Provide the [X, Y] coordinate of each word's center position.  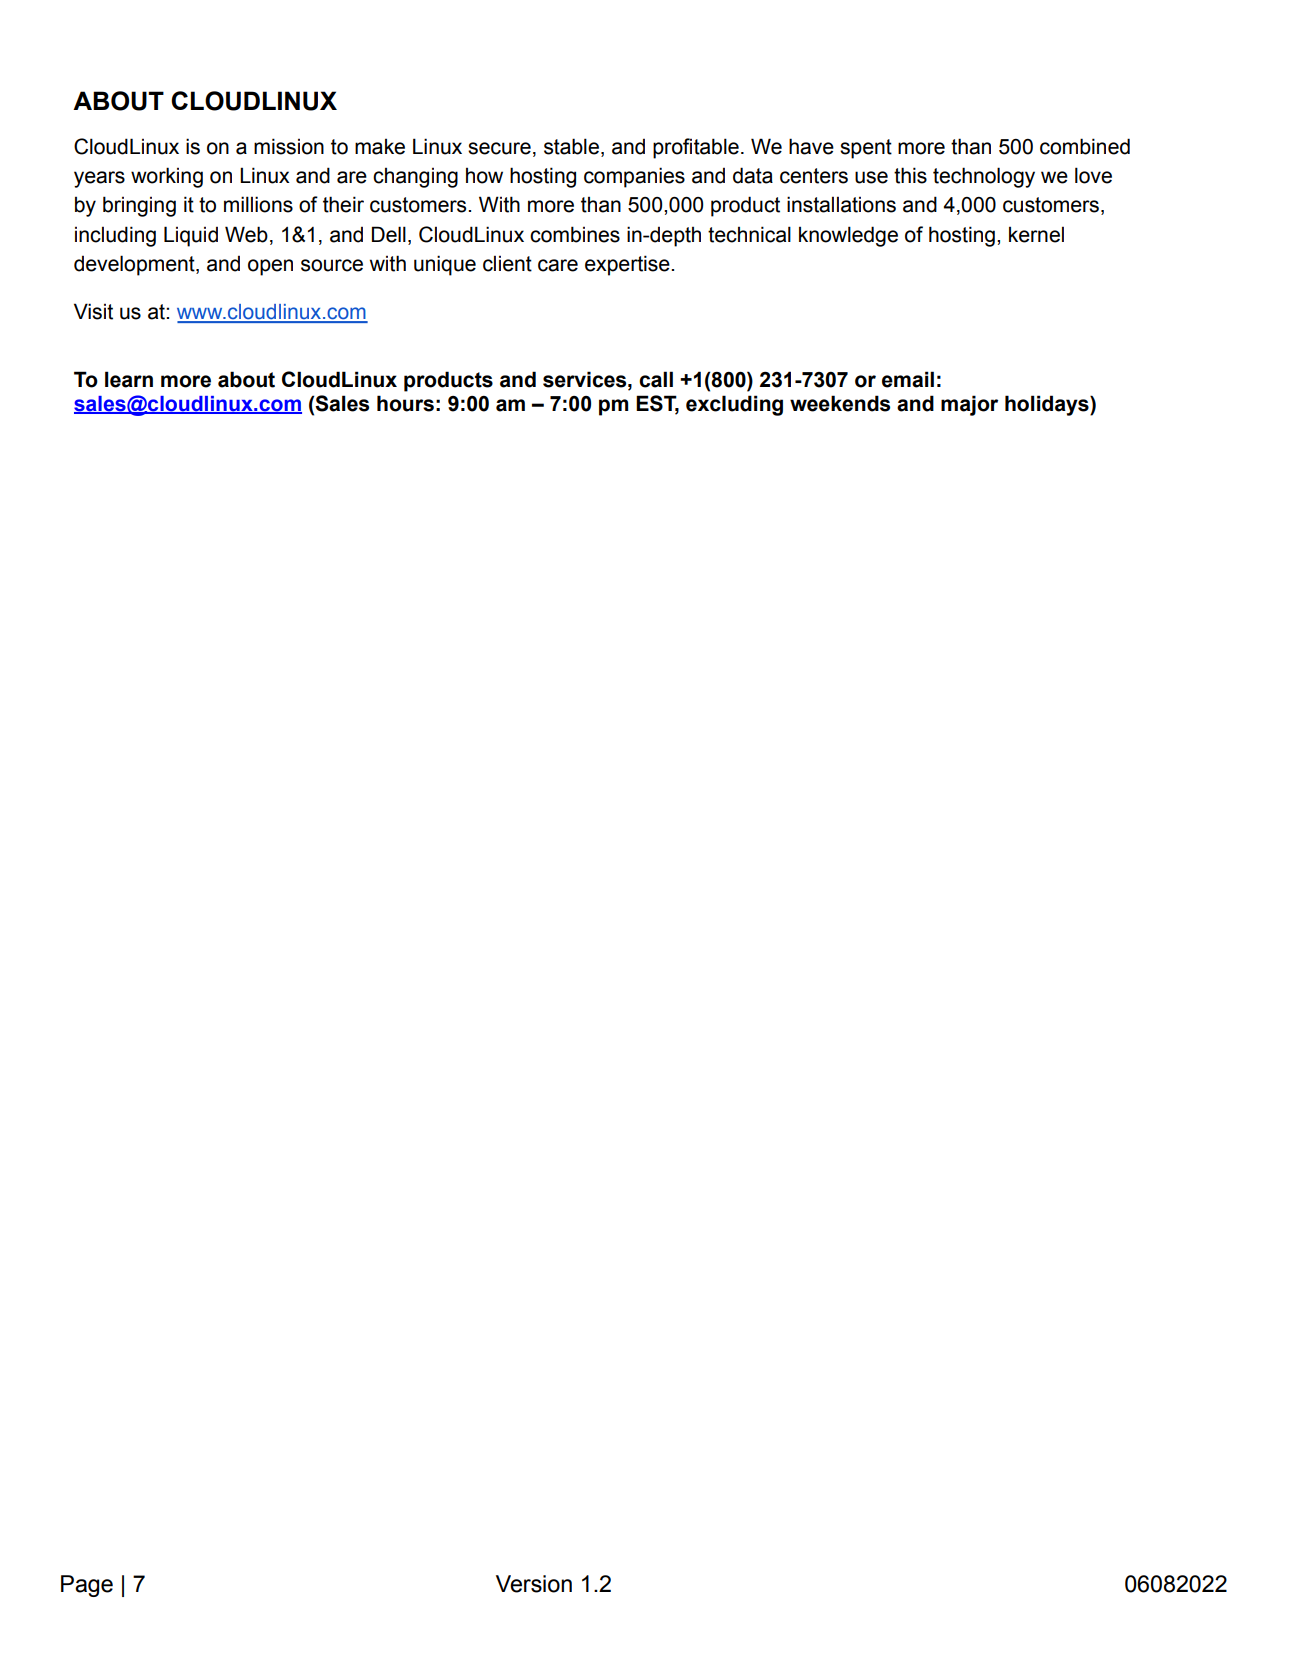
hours [405, 403]
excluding [734, 405]
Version [534, 1584]
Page [87, 1586]
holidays [1048, 405]
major [969, 405]
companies [634, 177]
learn [129, 379]
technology [984, 177]
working [167, 177]
